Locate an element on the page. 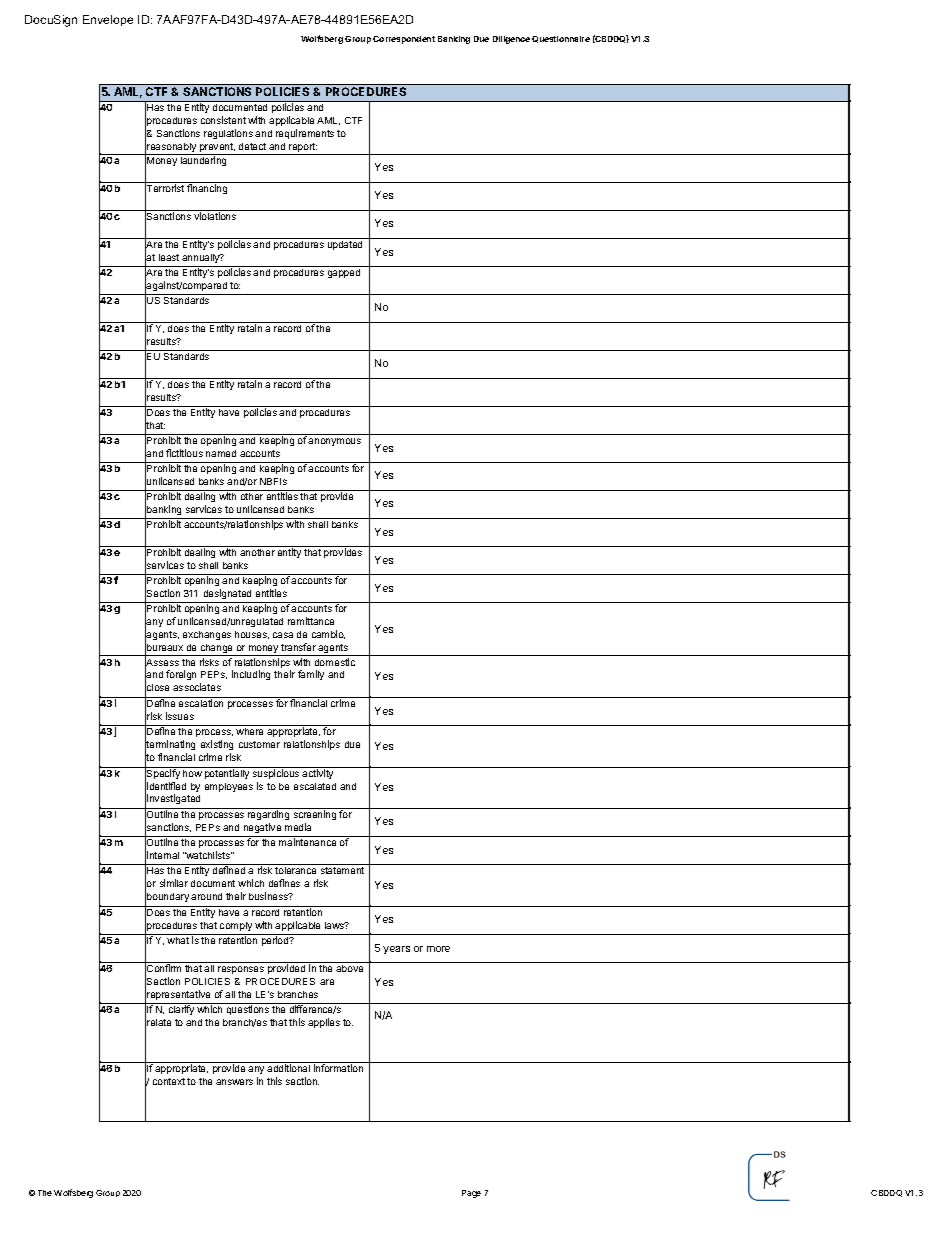  answers is located at coordinates (234, 1082).
